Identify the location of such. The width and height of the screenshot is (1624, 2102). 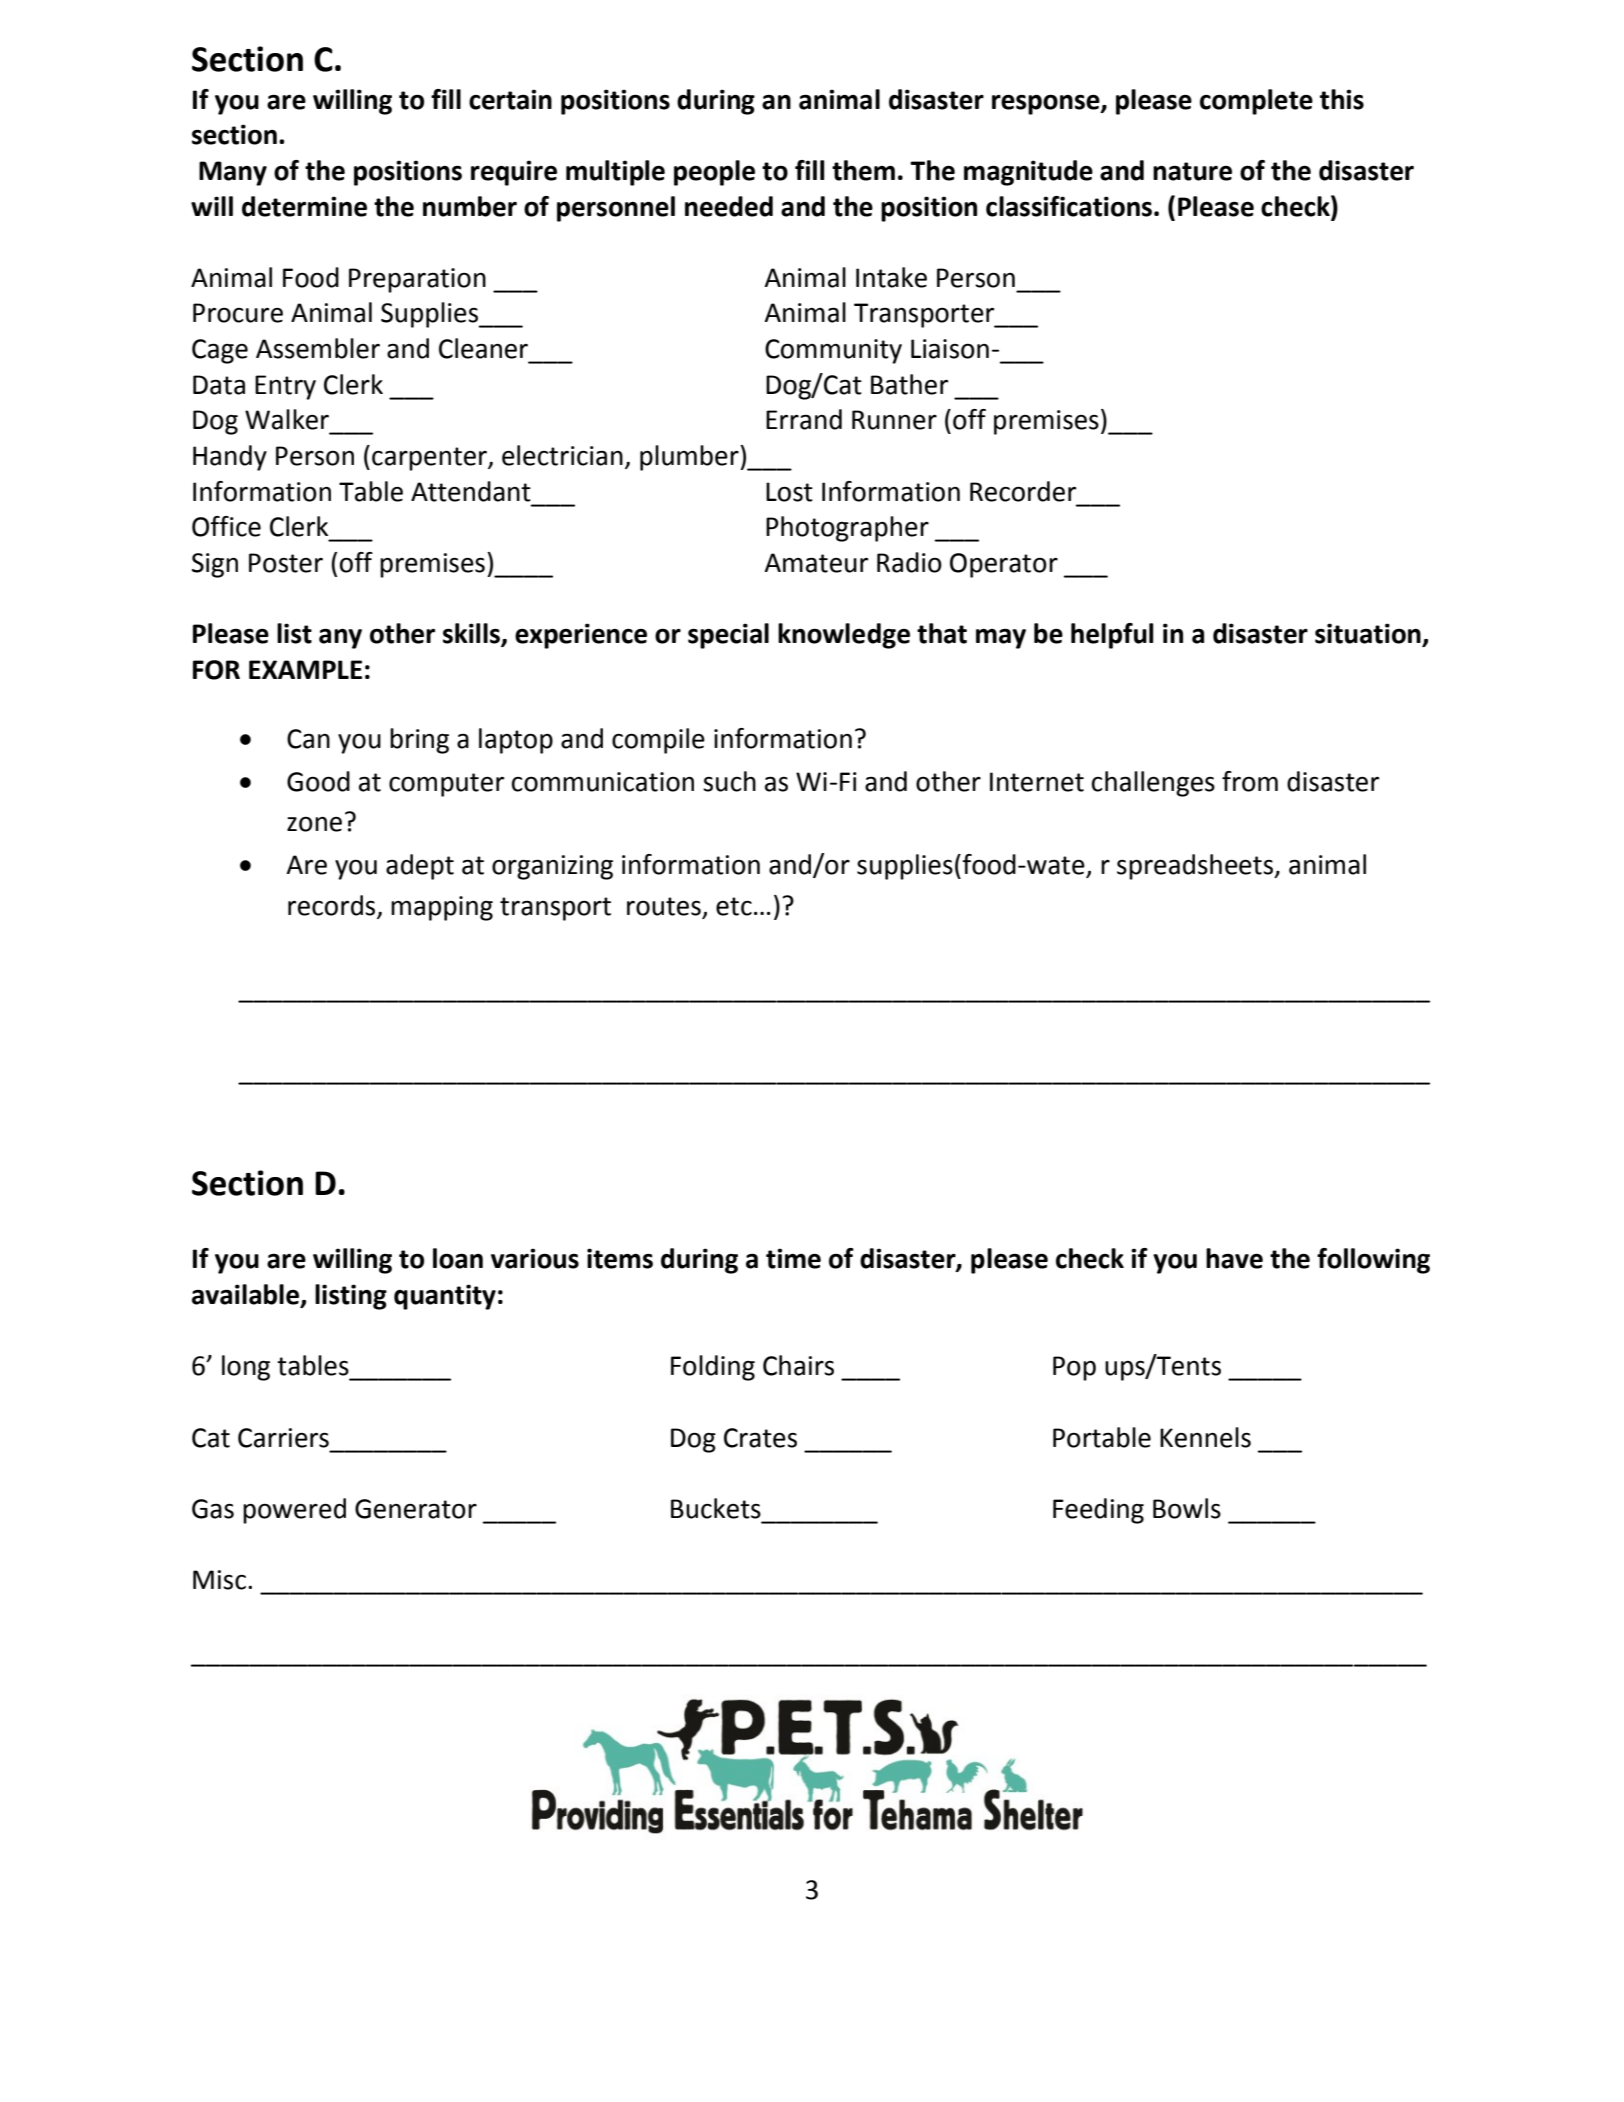
(729, 781).
